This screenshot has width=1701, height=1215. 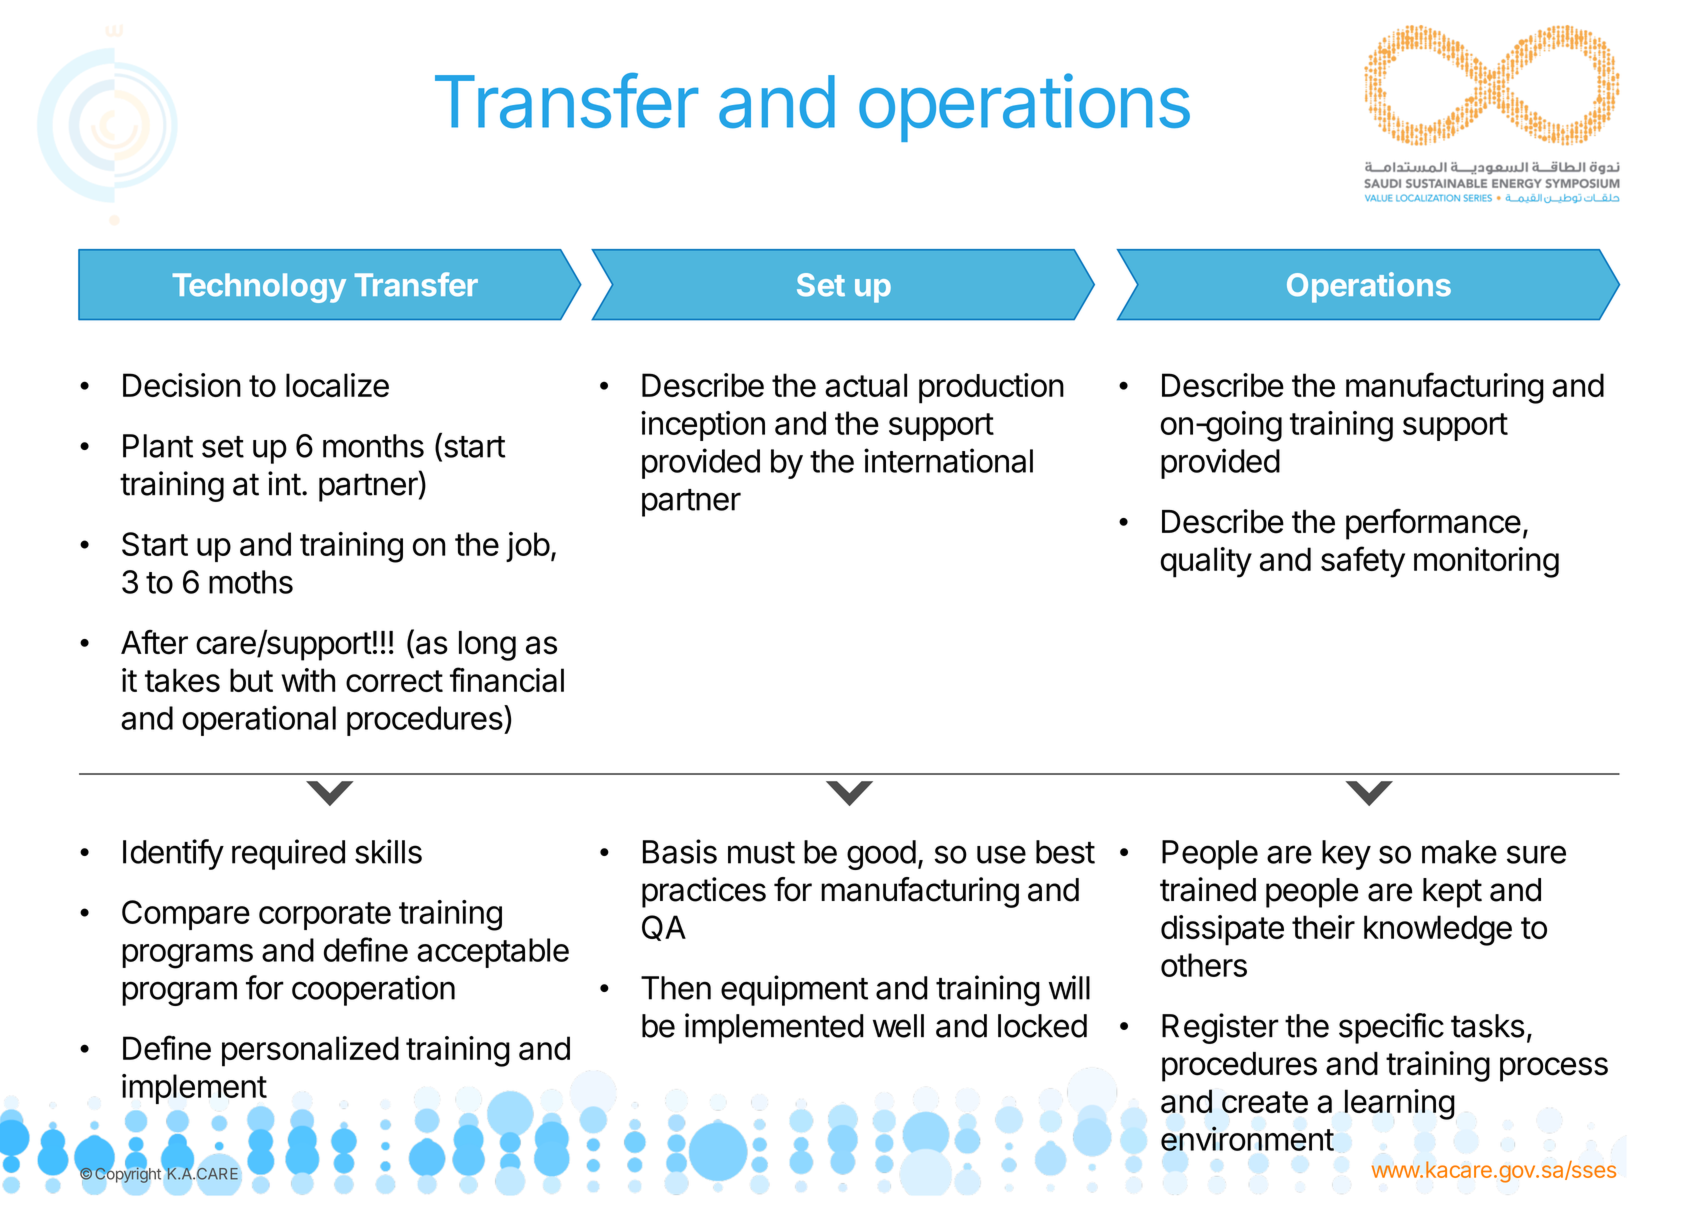 What do you see at coordinates (866, 385) in the screenshot?
I see `actual` at bounding box center [866, 385].
